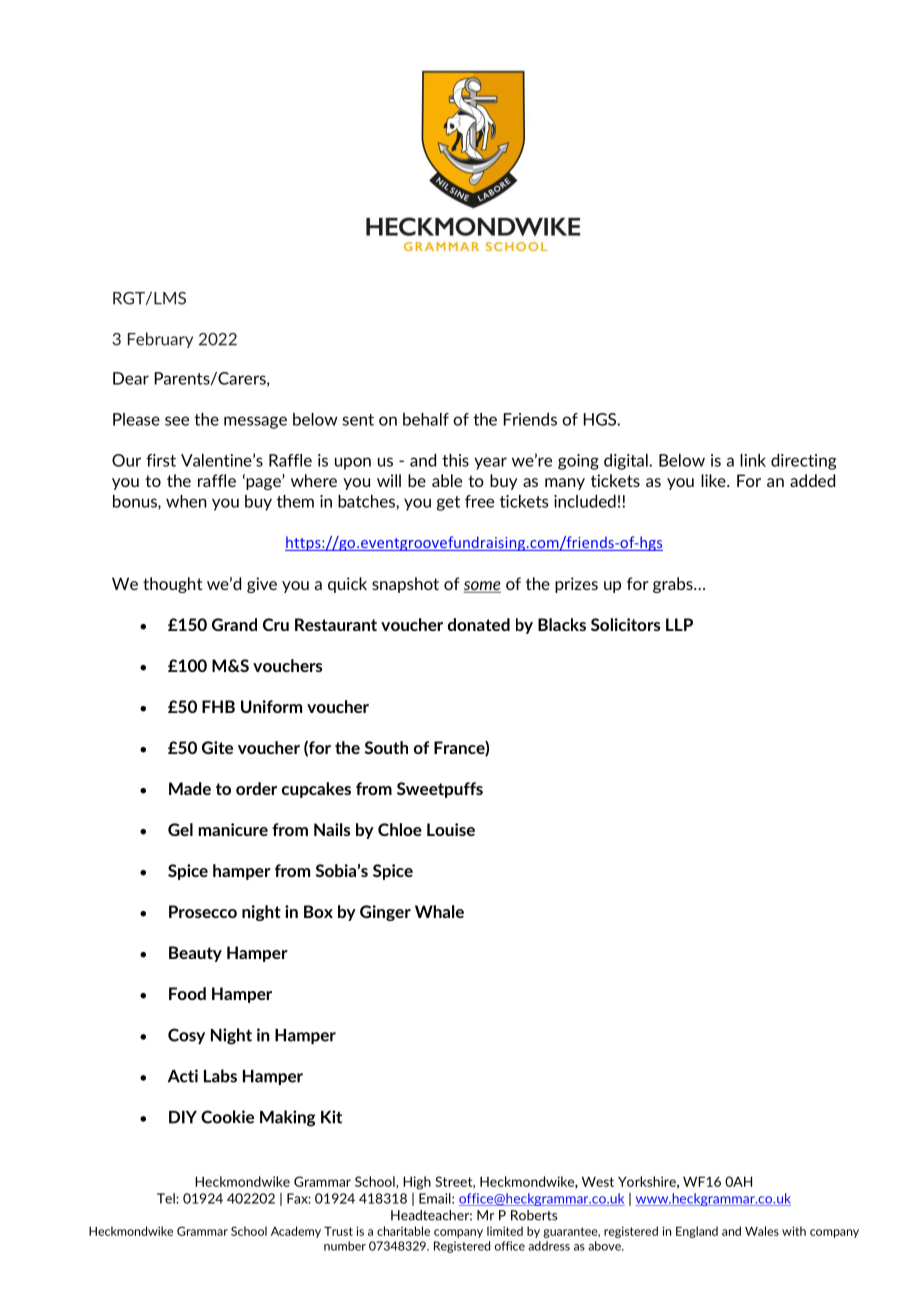 This screenshot has width=924, height=1308. What do you see at coordinates (753, 460) in the screenshot?
I see `link` at bounding box center [753, 460].
